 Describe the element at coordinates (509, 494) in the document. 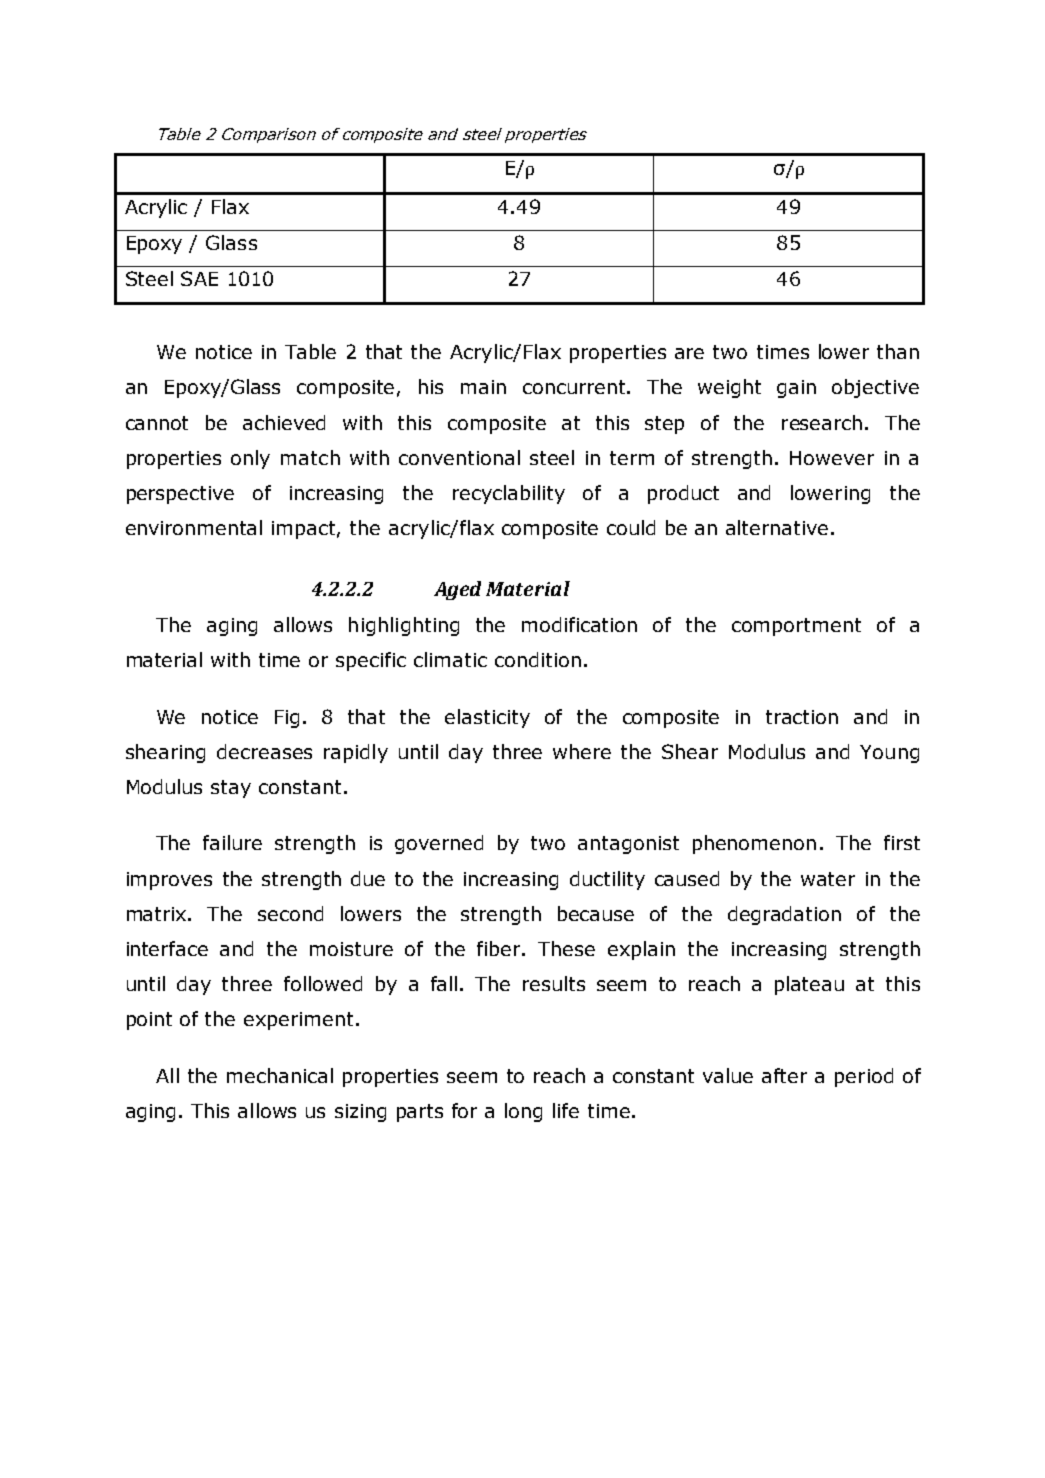

I see `recyclability` at that location.
